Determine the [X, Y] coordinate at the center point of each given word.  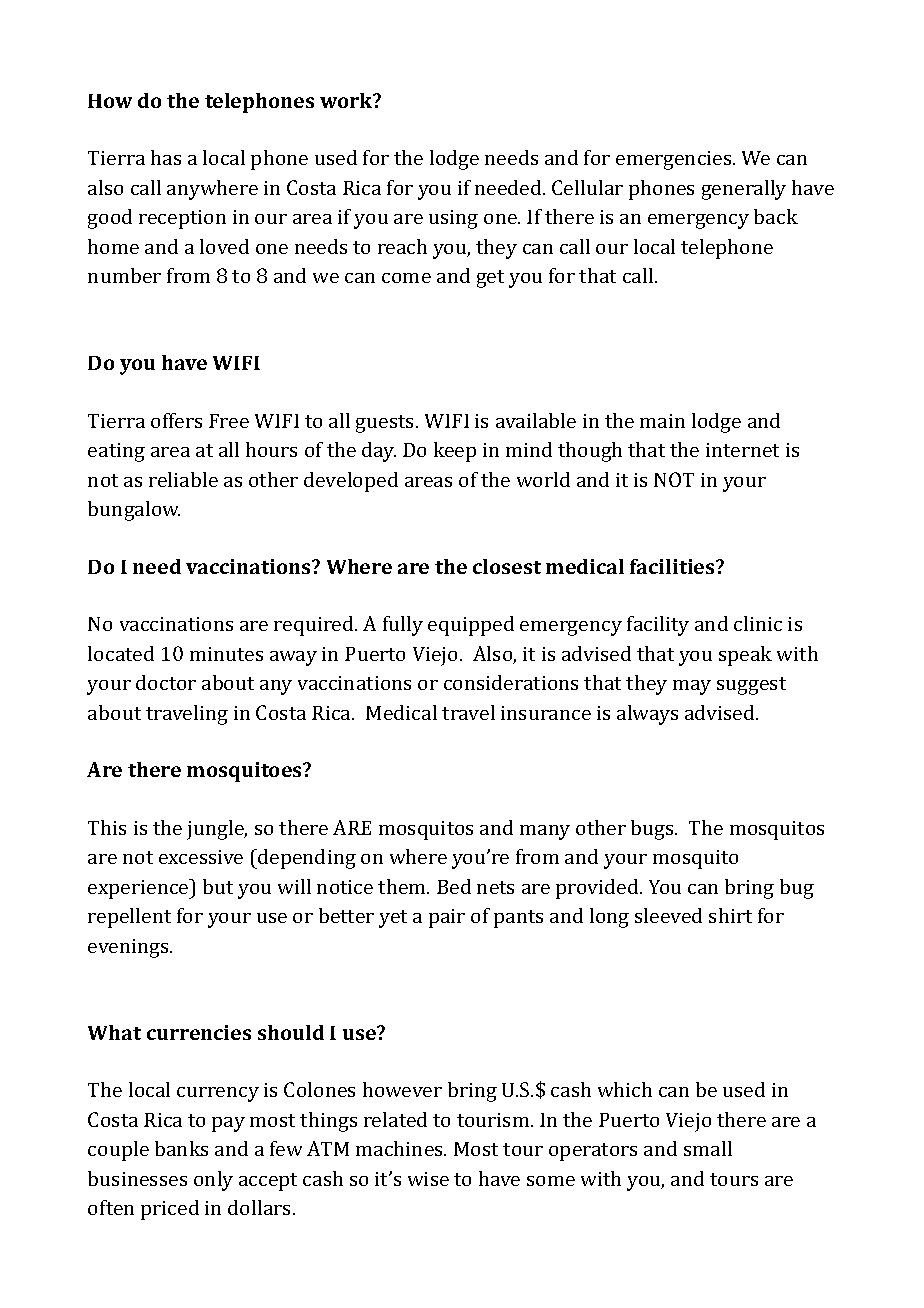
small [708, 1148]
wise [428, 1179]
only [213, 1181]
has [166, 157]
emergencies [675, 160]
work [347, 100]
